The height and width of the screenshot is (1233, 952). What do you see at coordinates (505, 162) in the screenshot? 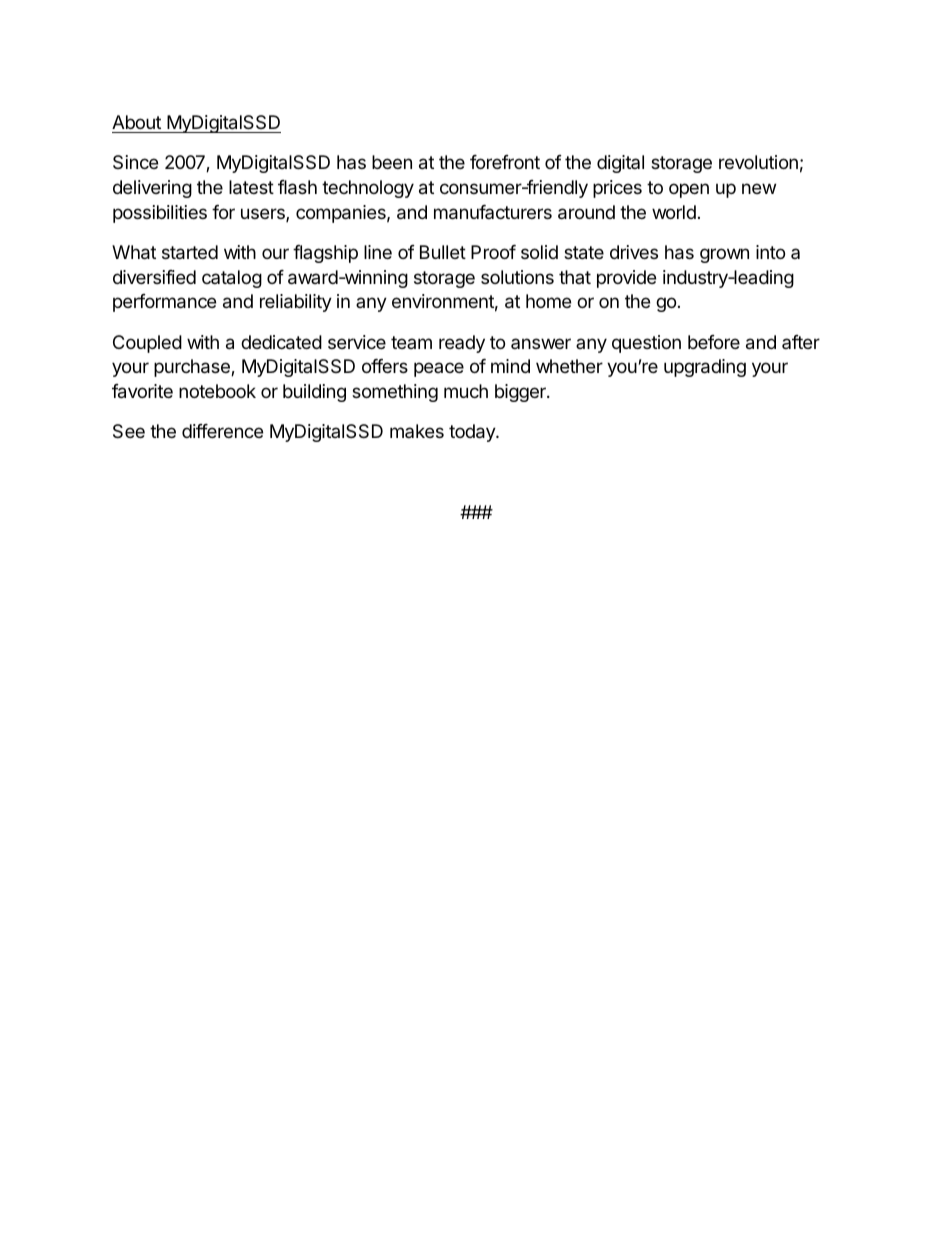
I see `forefront` at bounding box center [505, 162].
